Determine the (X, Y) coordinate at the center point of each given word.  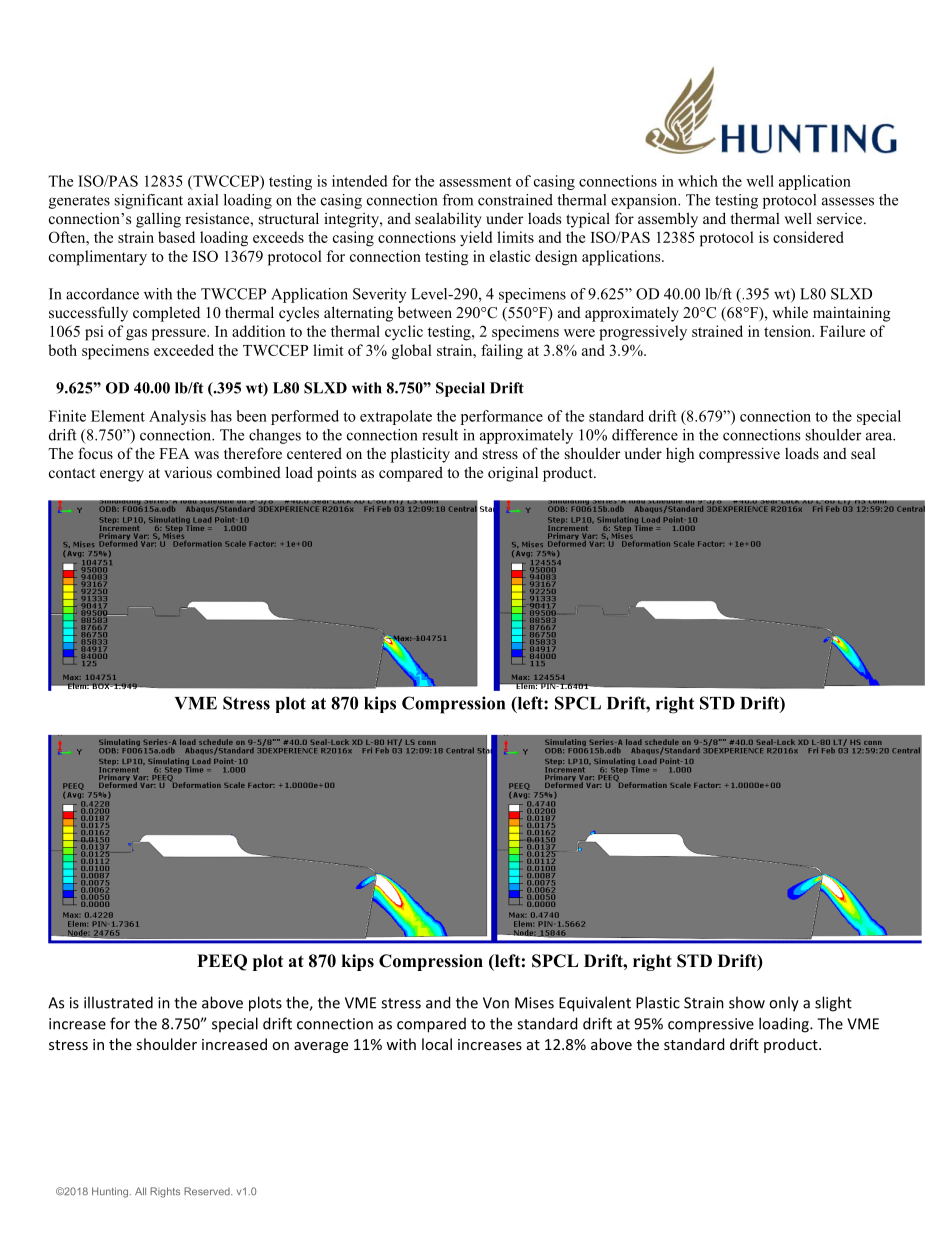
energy (122, 476)
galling (158, 220)
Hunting (111, 1192)
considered (808, 237)
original (513, 474)
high (680, 455)
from (457, 200)
